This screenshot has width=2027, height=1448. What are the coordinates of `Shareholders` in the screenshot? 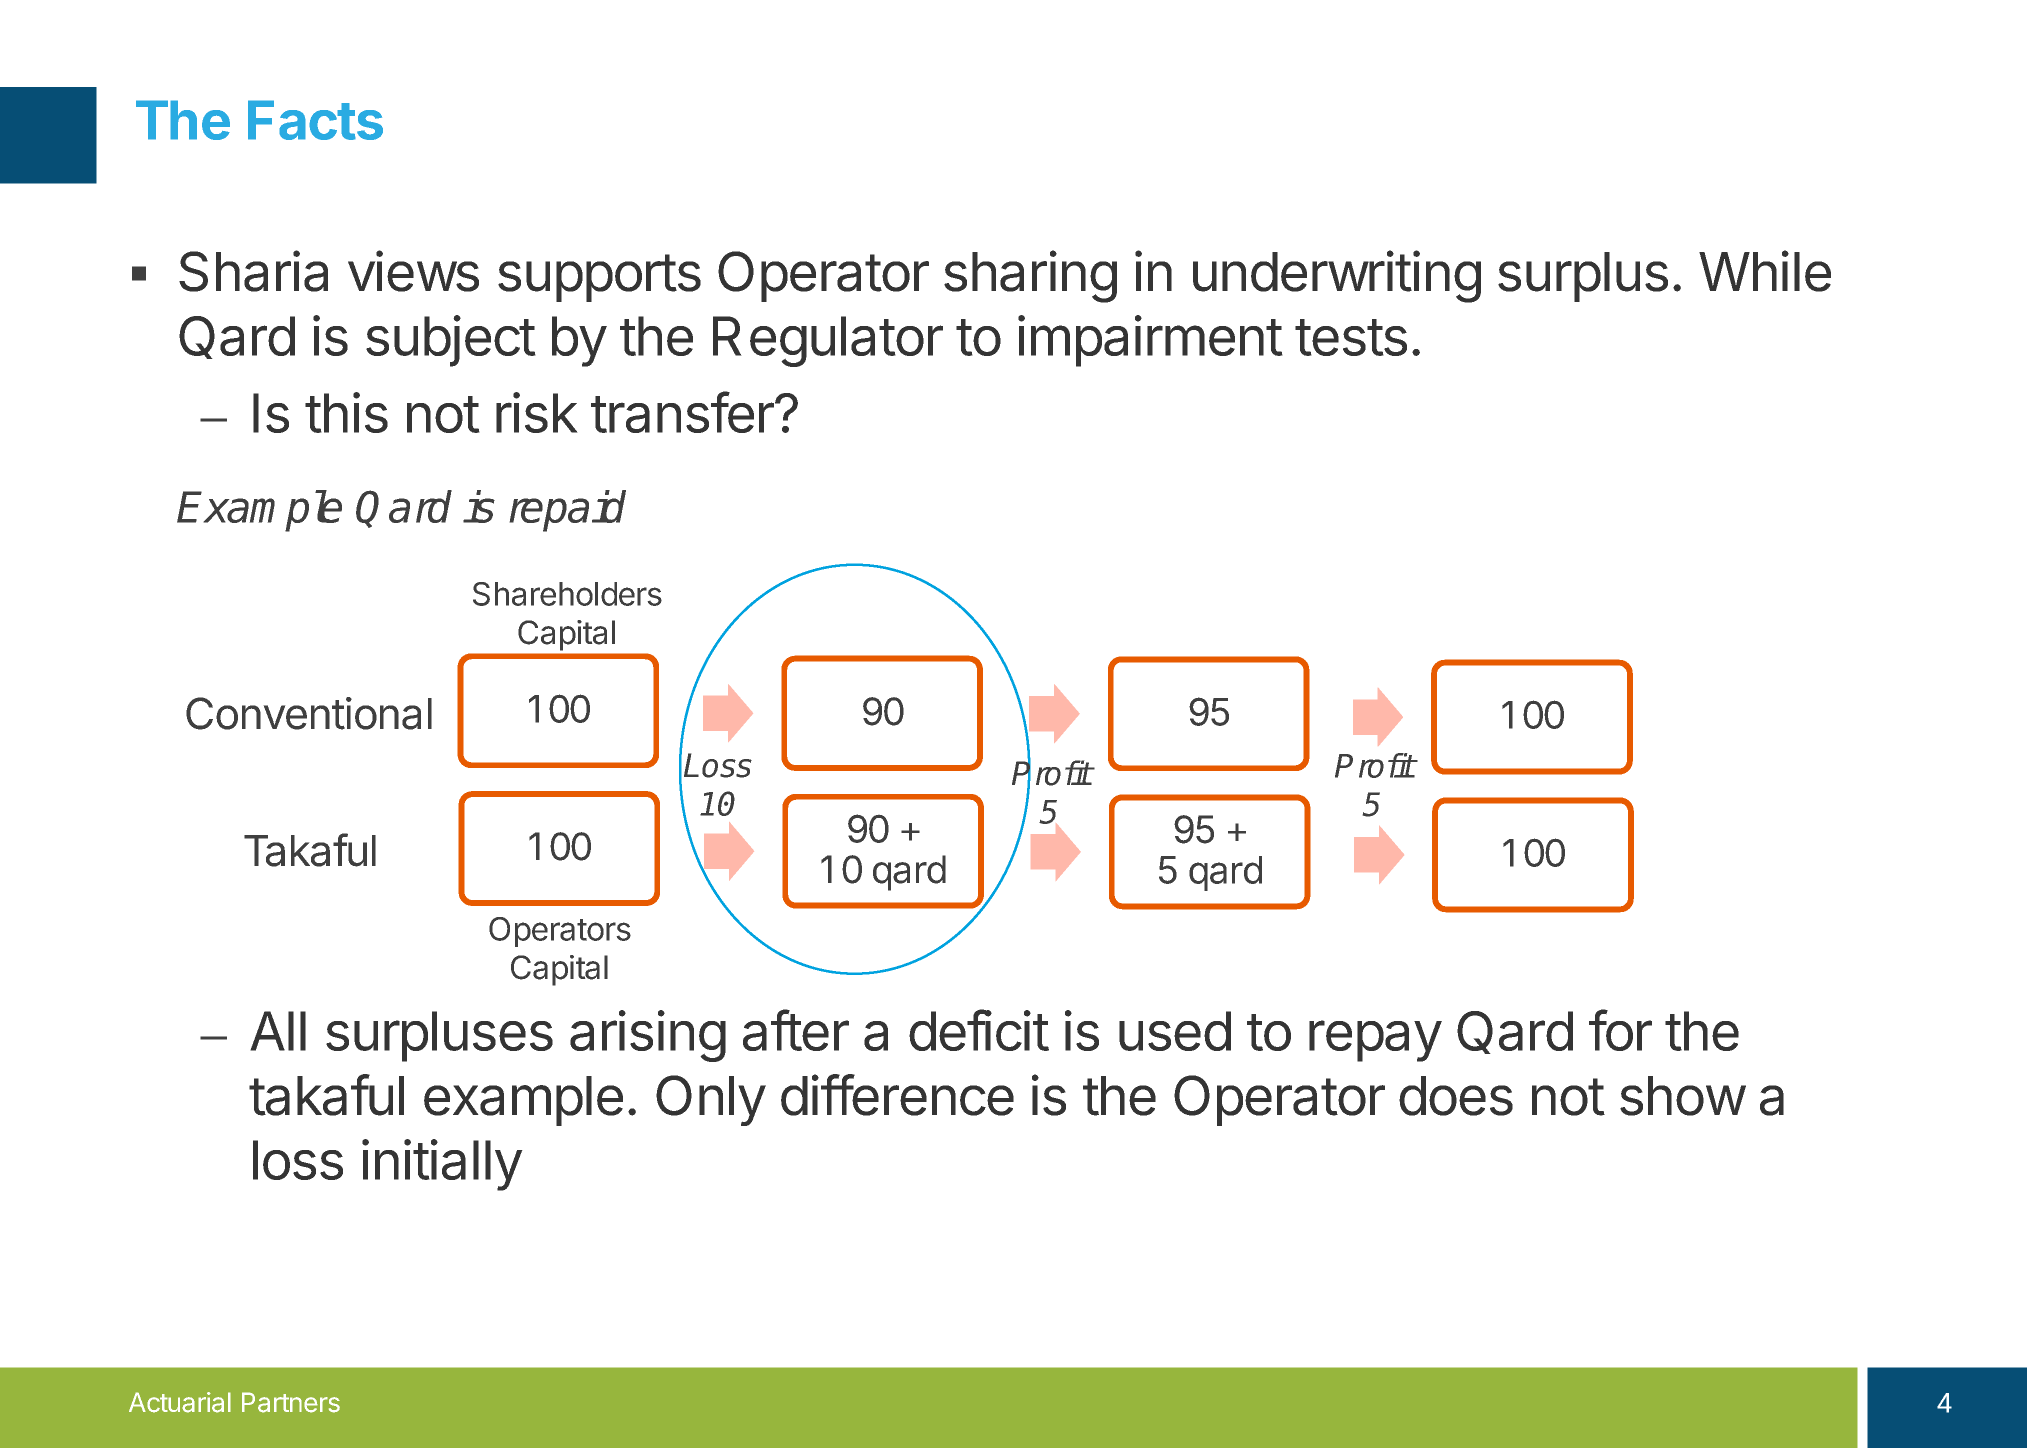 It's located at (567, 594).
